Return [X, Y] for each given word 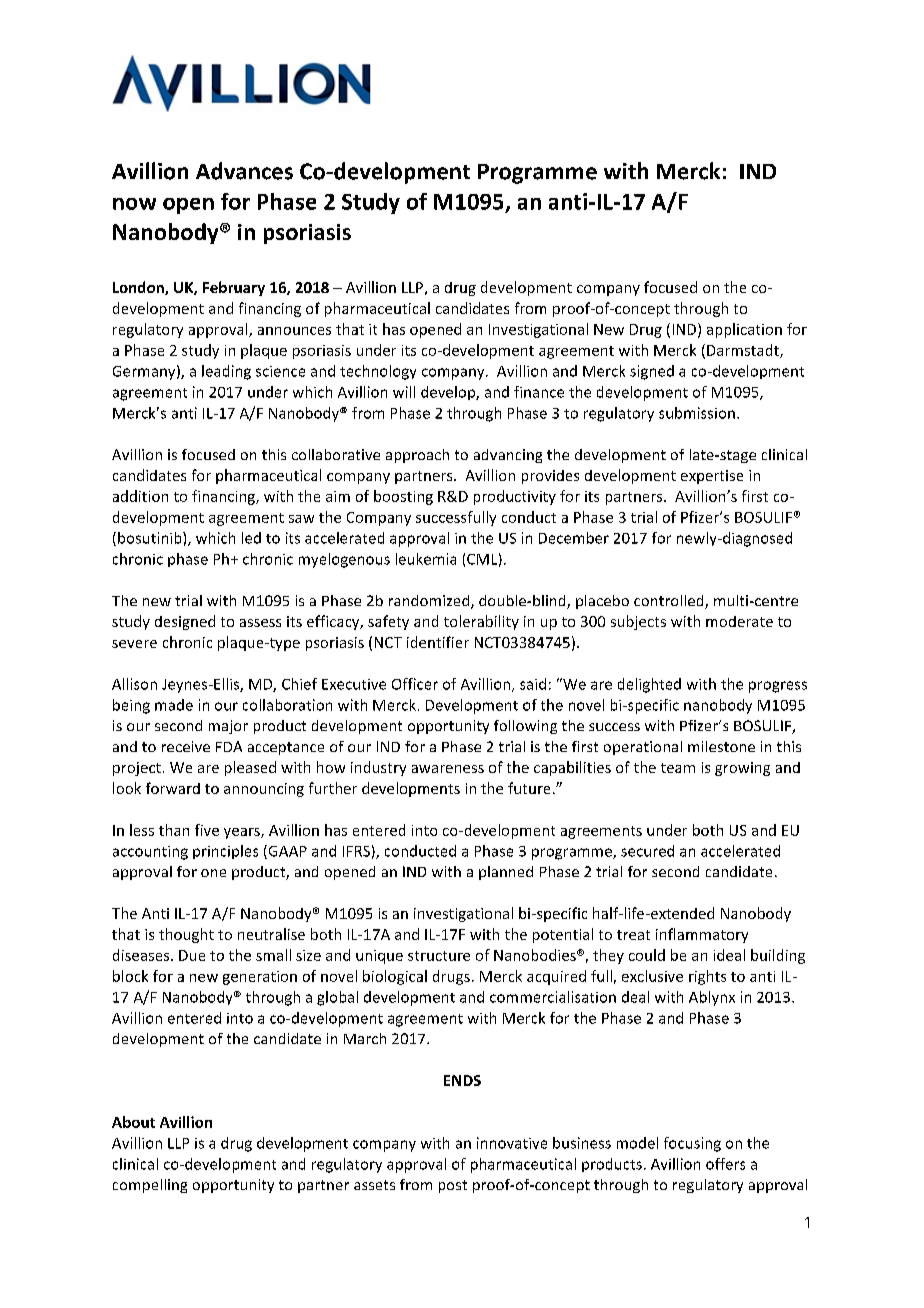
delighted [649, 685]
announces [294, 331]
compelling [150, 1186]
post [453, 1186]
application [744, 330]
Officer [415, 684]
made [174, 705]
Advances [244, 171]
